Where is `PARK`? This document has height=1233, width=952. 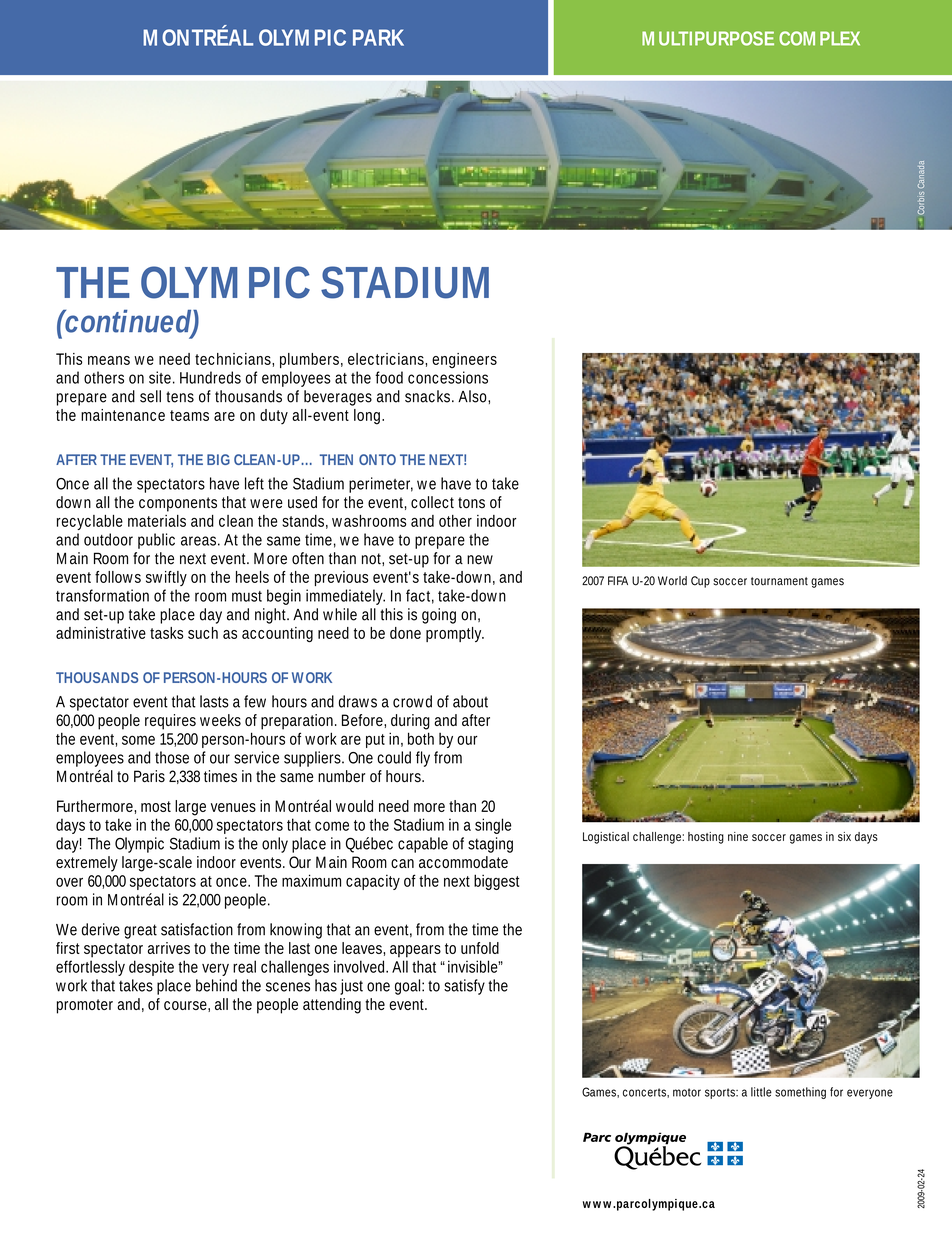 PARK is located at coordinates (378, 37).
